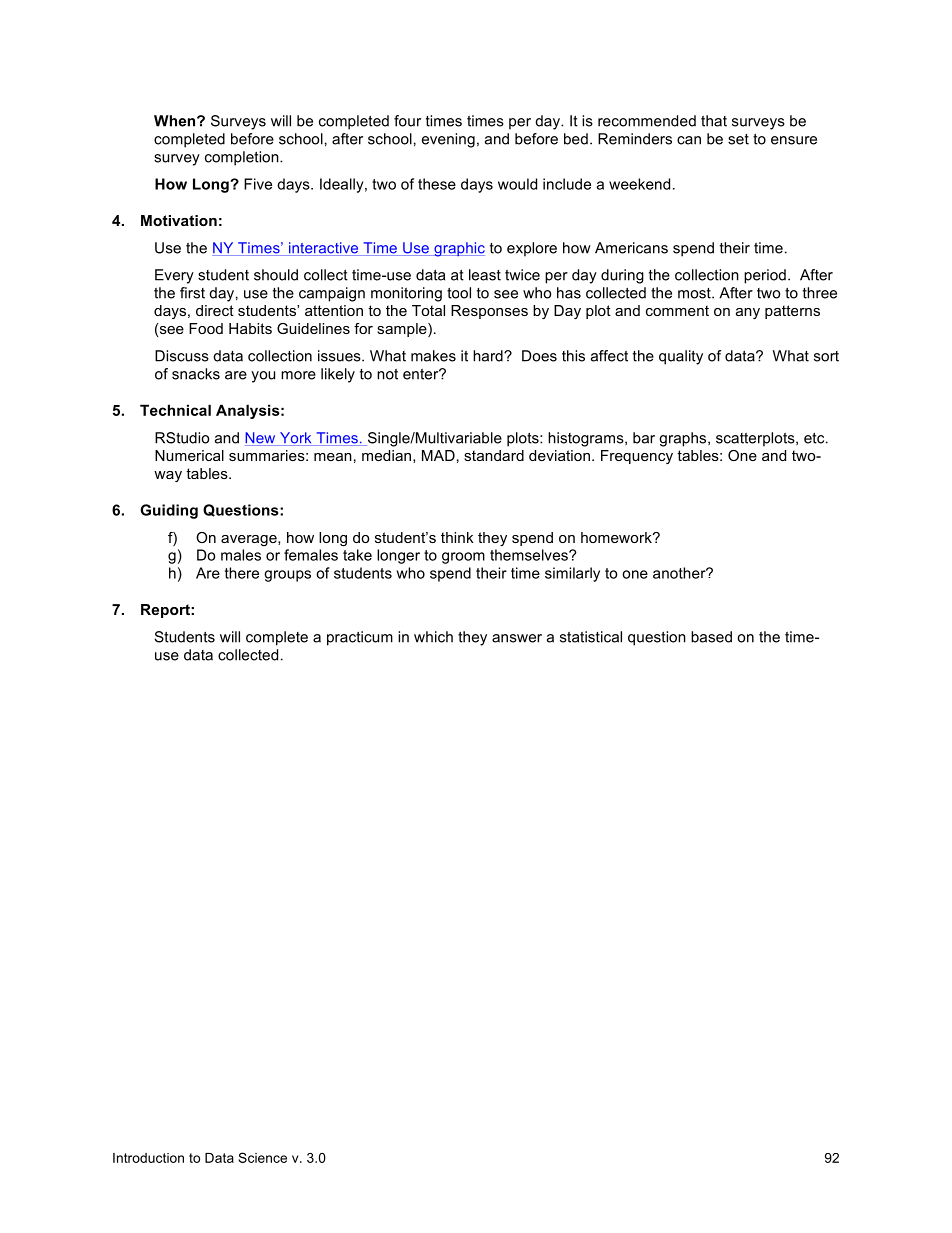 This screenshot has height=1233, width=952. Describe the element at coordinates (148, 1158) in the screenshot. I see `Introduction` at that location.
